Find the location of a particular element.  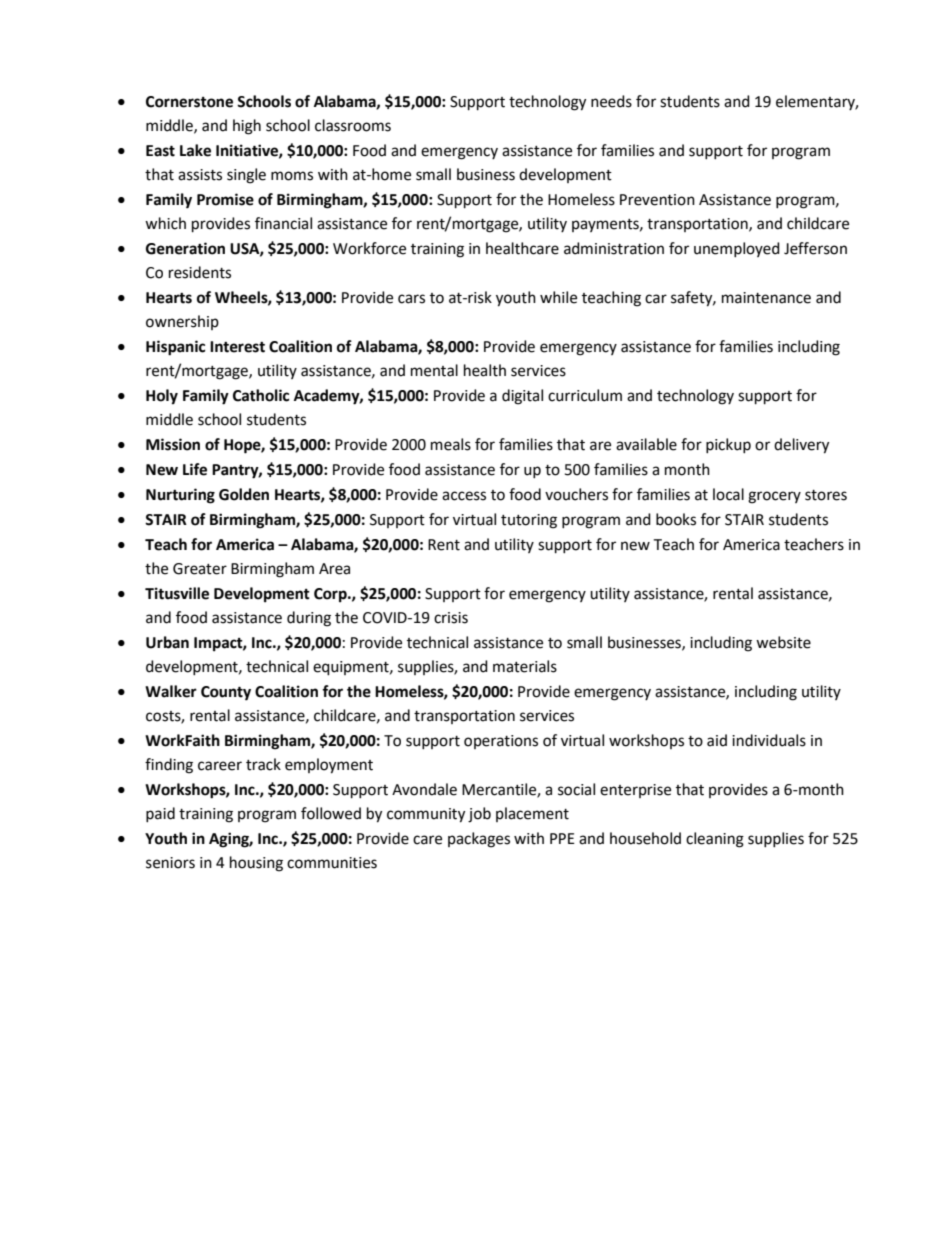

local is located at coordinates (728, 494).
